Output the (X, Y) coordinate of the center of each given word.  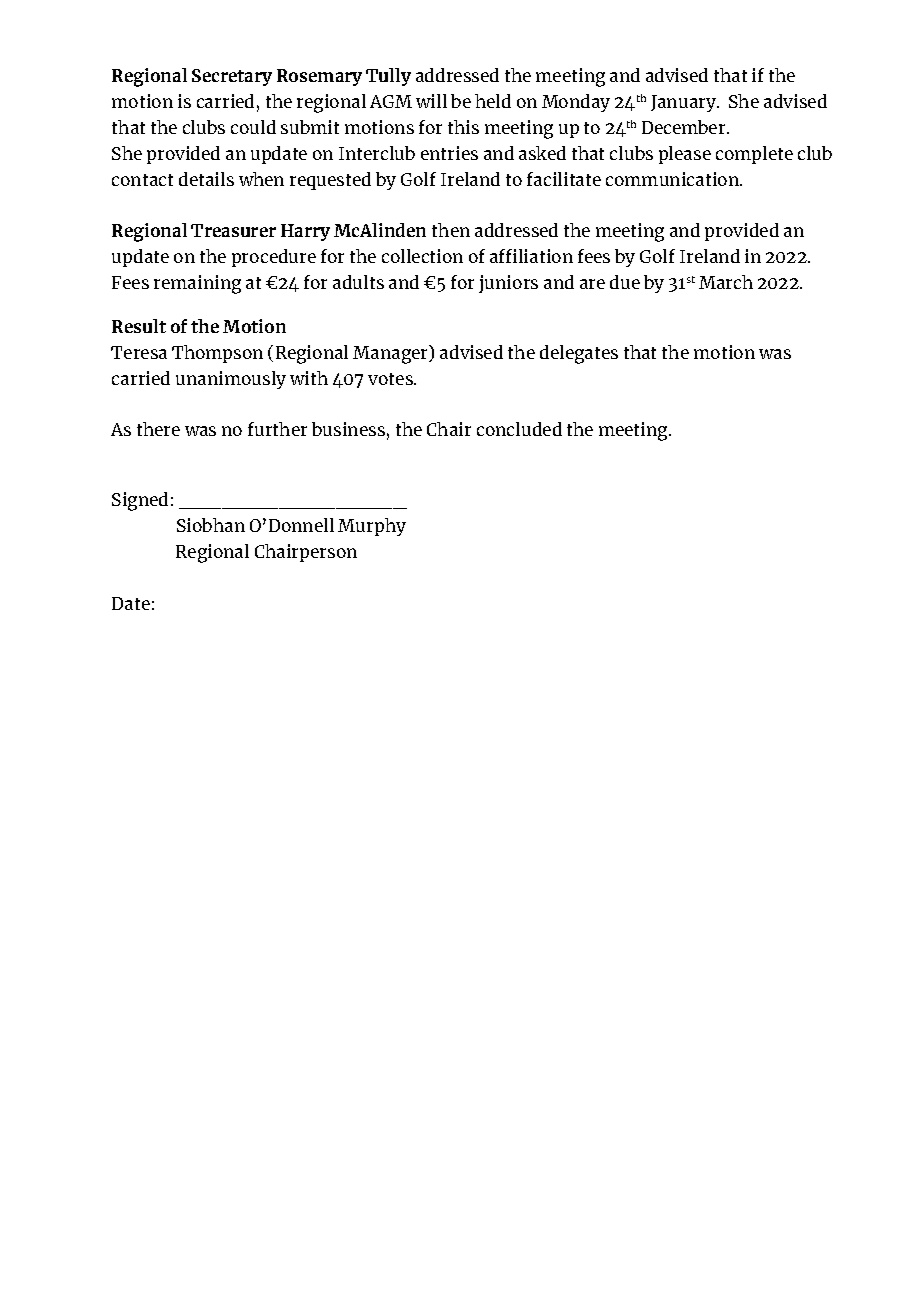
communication (673, 179)
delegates (579, 354)
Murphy (372, 527)
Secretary (232, 77)
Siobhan (211, 525)
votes (391, 379)
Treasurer (233, 230)
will (431, 101)
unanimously (231, 380)
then (451, 230)
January (685, 103)
